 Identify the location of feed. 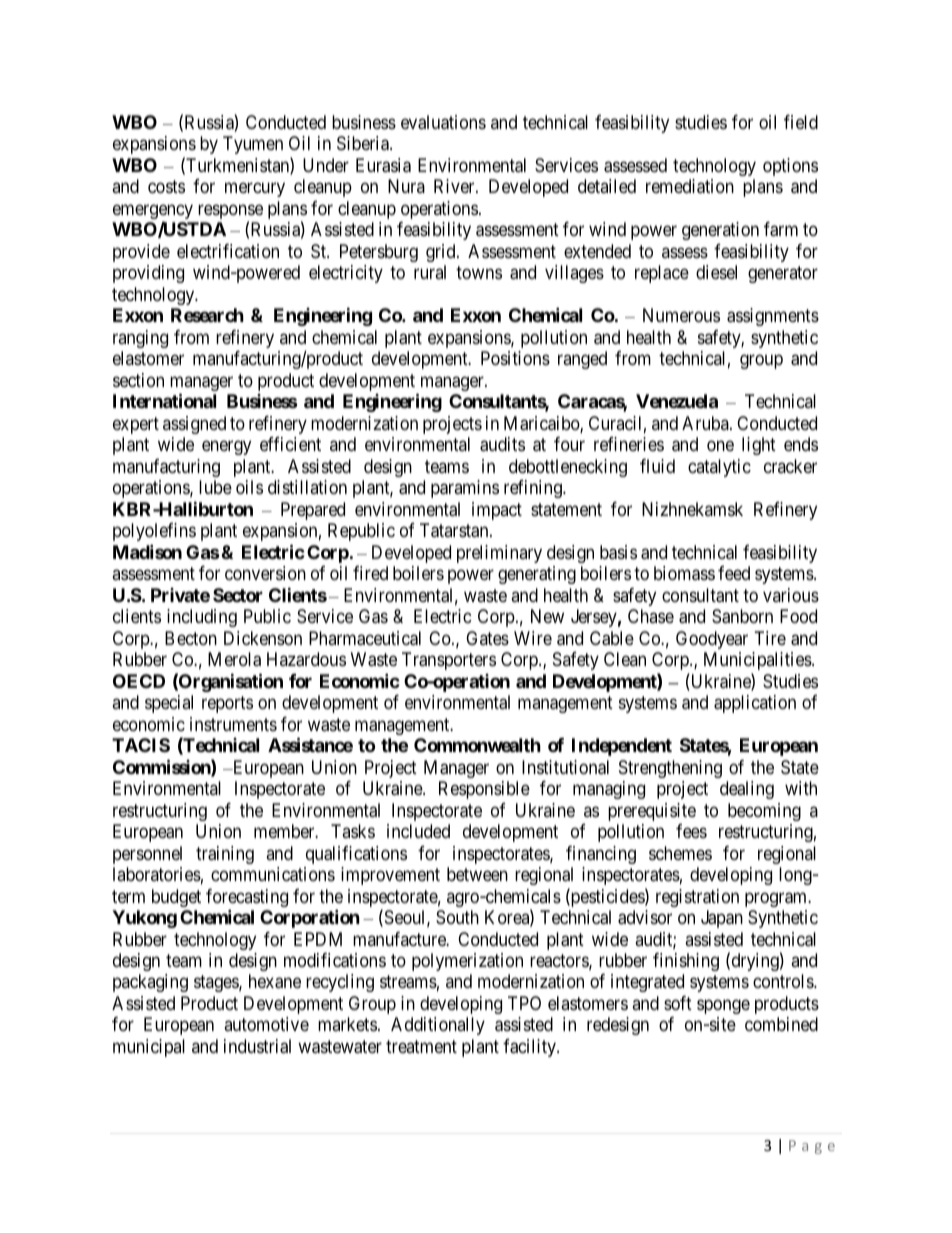
(734, 573).
